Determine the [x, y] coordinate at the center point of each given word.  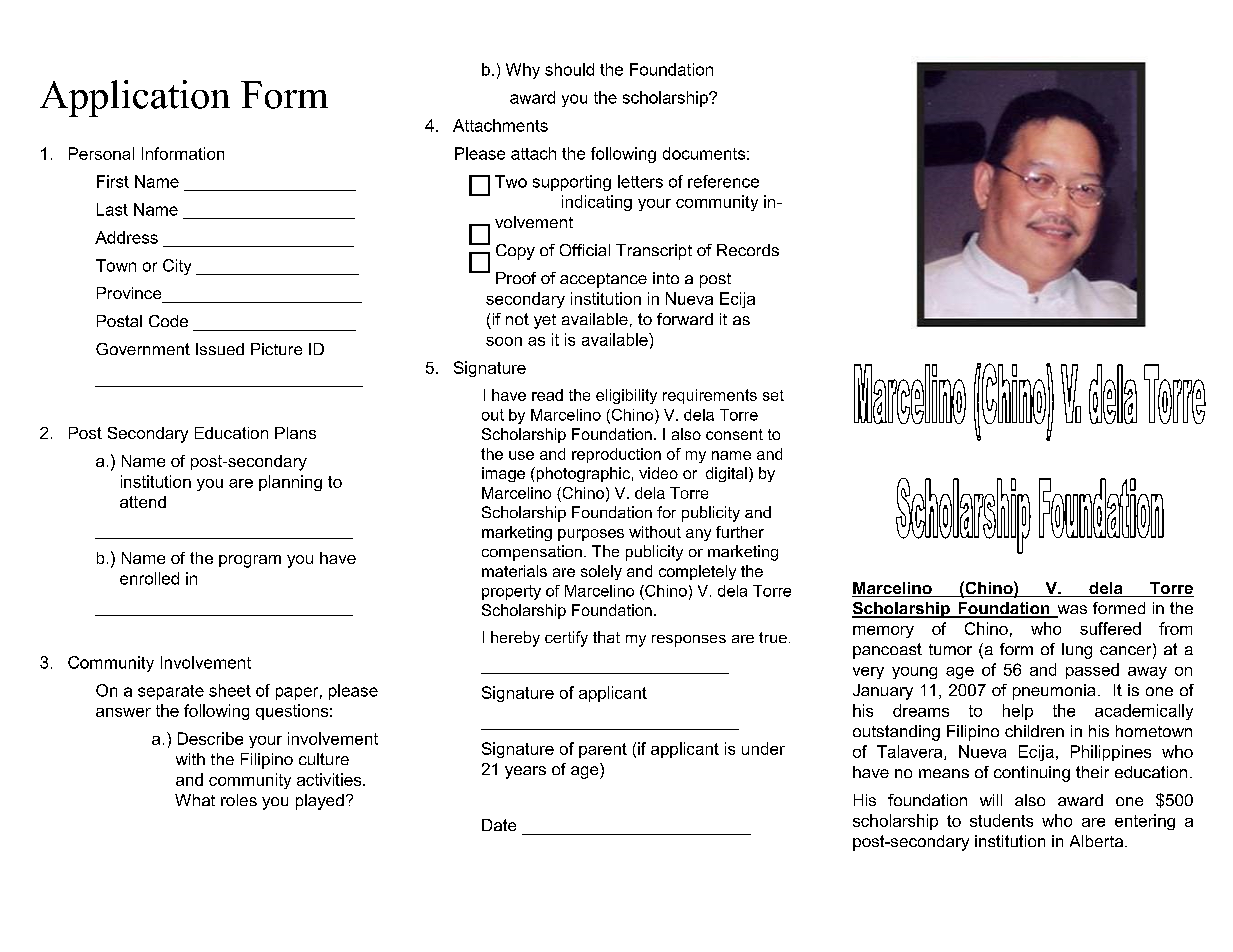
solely [601, 572]
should [569, 69]
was [1071, 611]
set [773, 395]
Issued [220, 349]
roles [239, 800]
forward [685, 319]
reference [723, 181]
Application [135, 98]
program [250, 561]
